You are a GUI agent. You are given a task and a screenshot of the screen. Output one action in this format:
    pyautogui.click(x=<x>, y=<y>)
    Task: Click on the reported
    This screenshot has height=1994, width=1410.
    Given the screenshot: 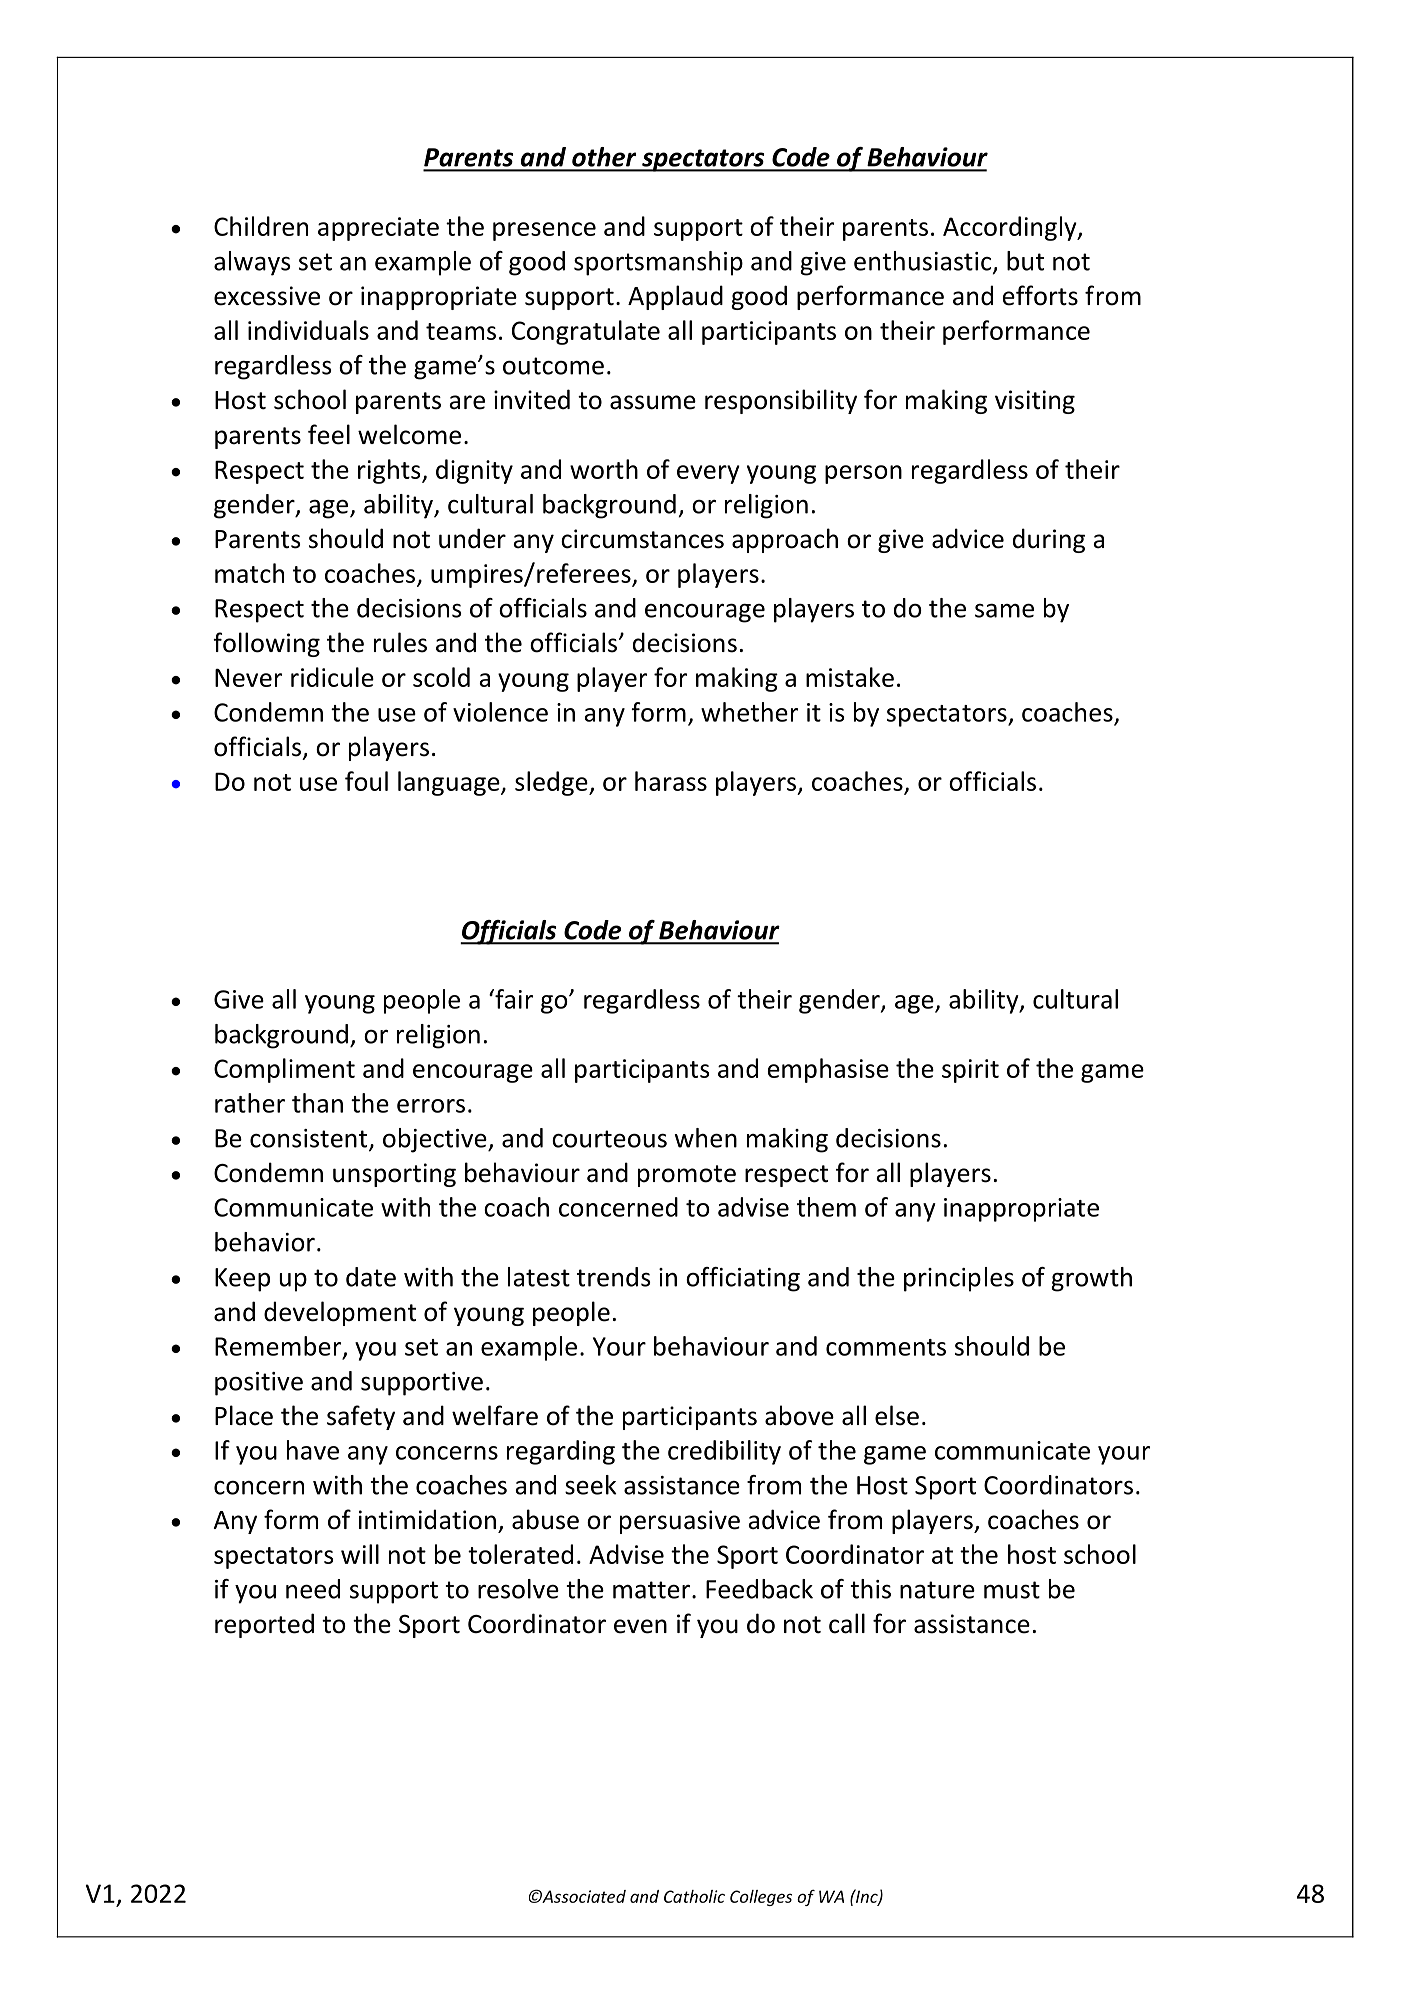 What is the action you would take?
    pyautogui.click(x=264, y=1625)
